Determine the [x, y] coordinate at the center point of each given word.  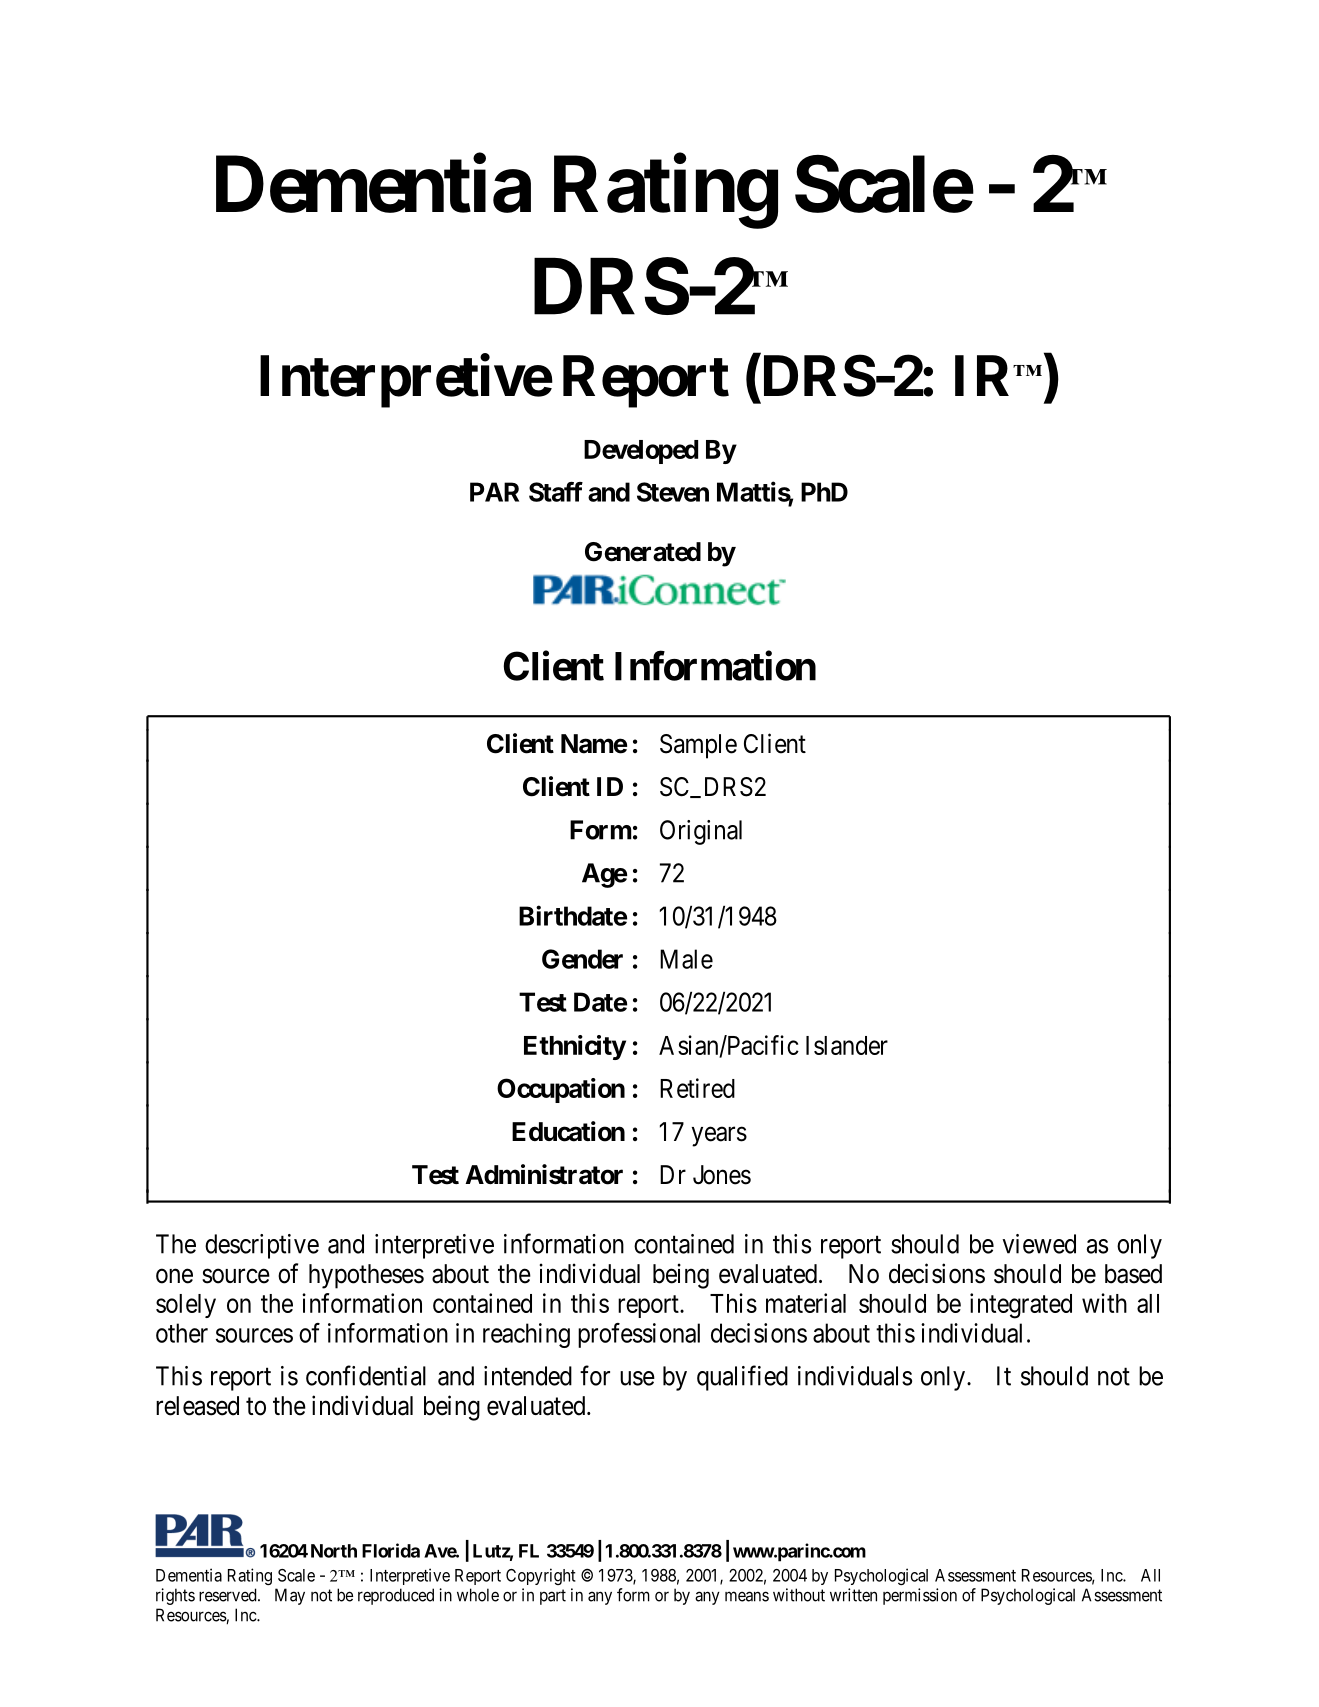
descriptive [262, 1246]
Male [686, 959]
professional [639, 1335]
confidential [366, 1375]
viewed [1039, 1244]
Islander [847, 1045]
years [719, 1137]
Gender [582, 959]
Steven [673, 492]
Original [701, 832]
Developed [641, 452]
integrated [1021, 1306]
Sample [698, 746]
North [334, 1551]
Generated [643, 552]
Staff [556, 492]
